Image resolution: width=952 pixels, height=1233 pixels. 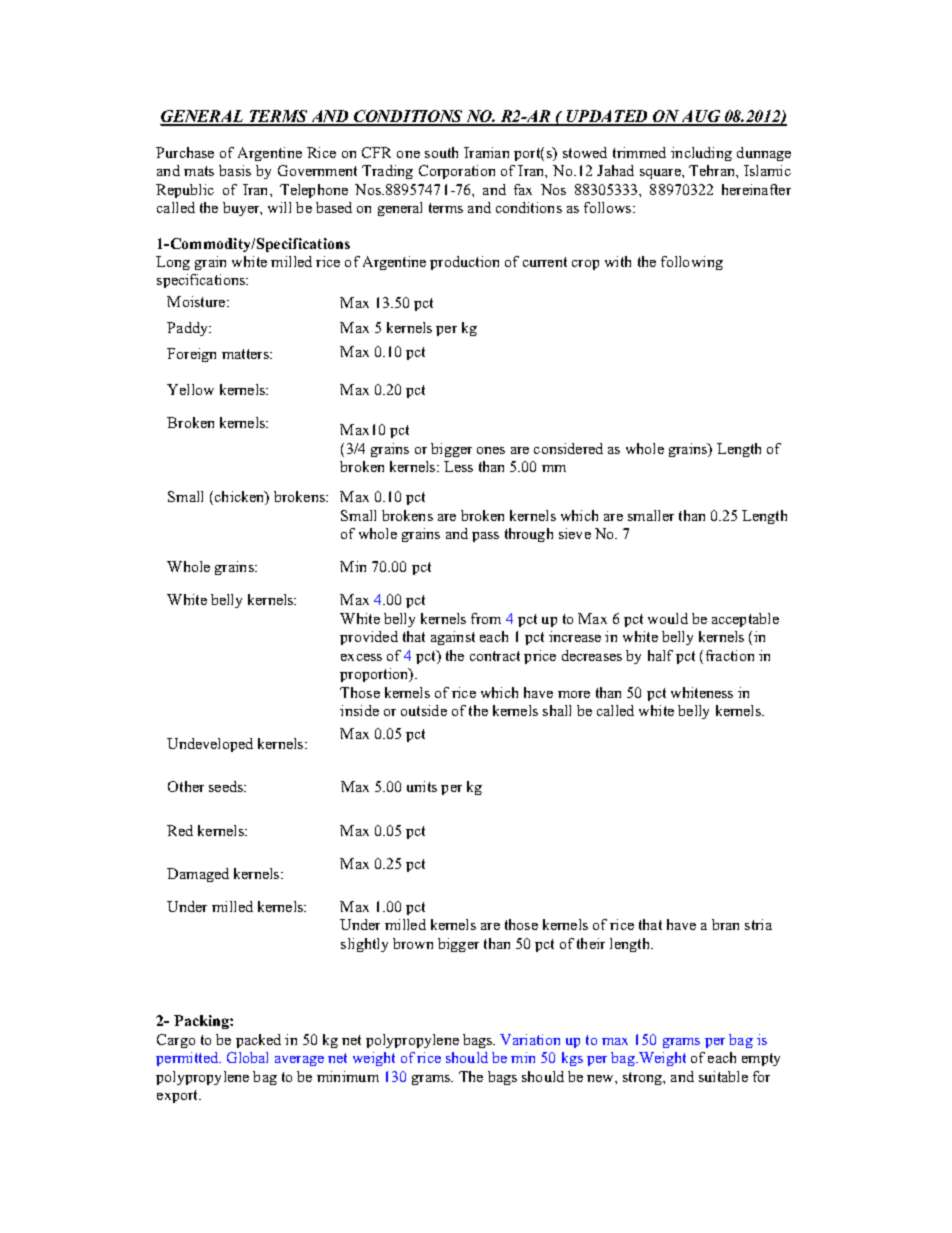 I want to click on Yellow, so click(x=190, y=389).
